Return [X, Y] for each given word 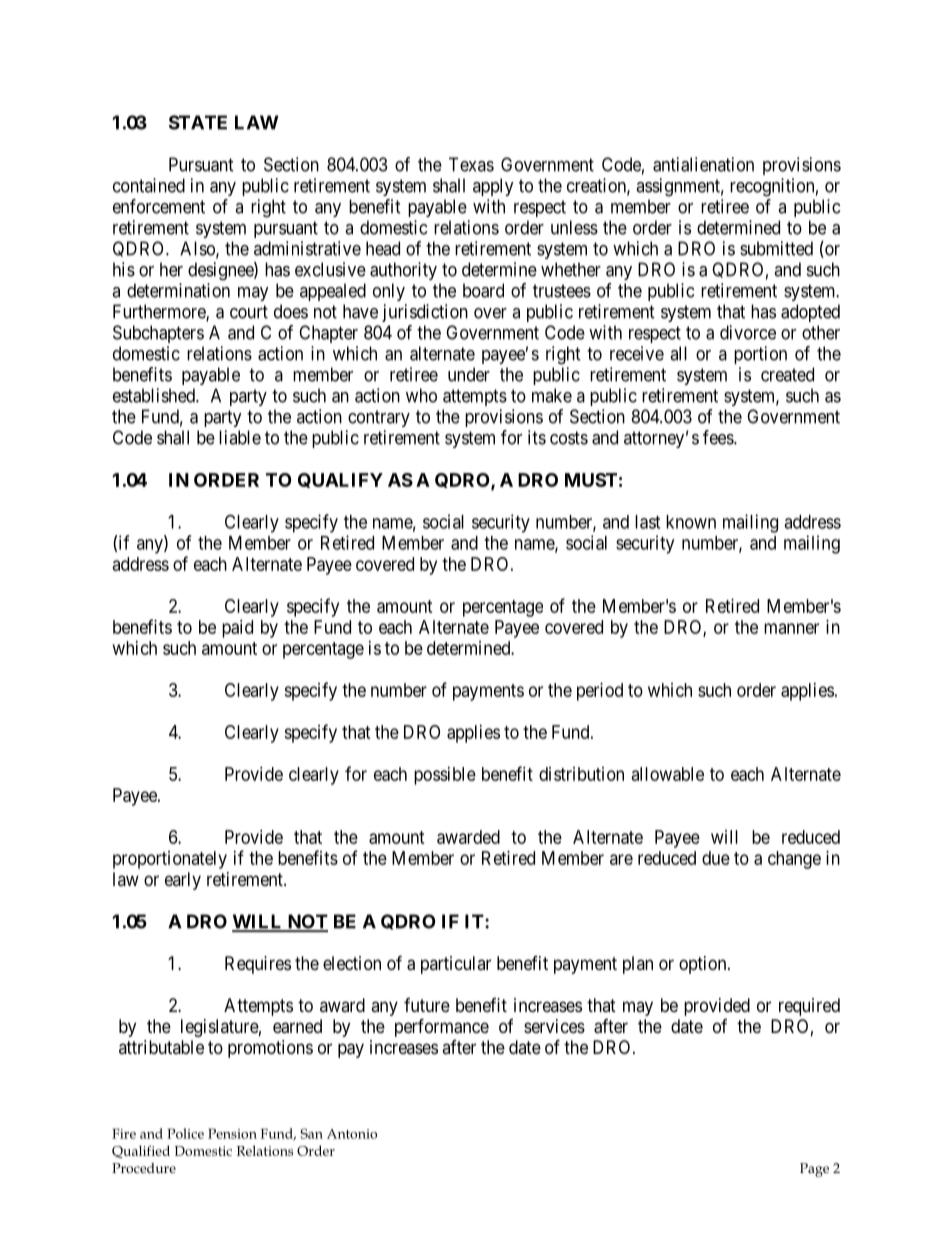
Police [185, 1133]
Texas [471, 164]
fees [719, 437]
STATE [198, 122]
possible [445, 776]
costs [569, 438]
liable [240, 437]
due [716, 858]
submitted [776, 248]
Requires [258, 965]
